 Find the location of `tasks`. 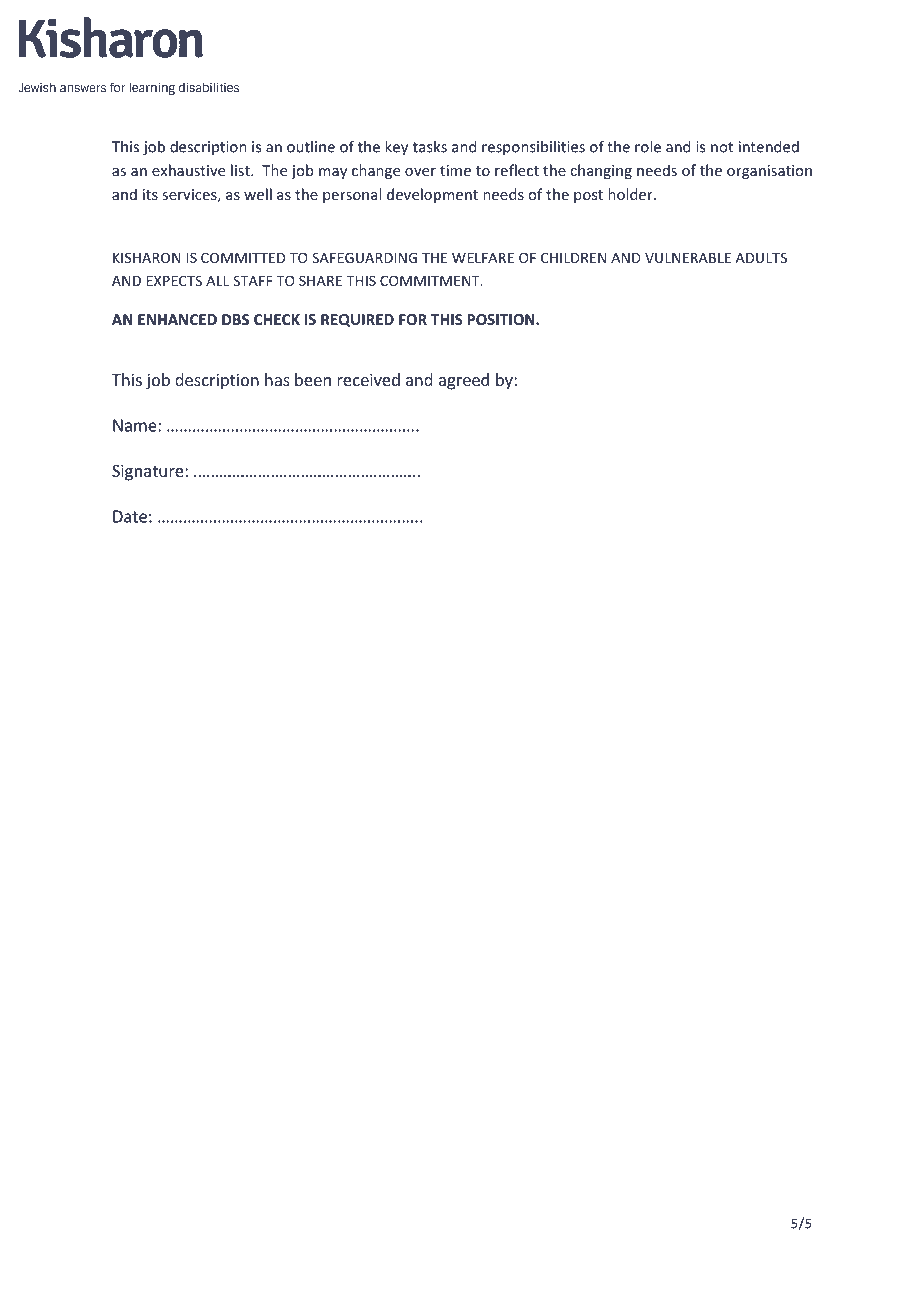

tasks is located at coordinates (430, 146).
